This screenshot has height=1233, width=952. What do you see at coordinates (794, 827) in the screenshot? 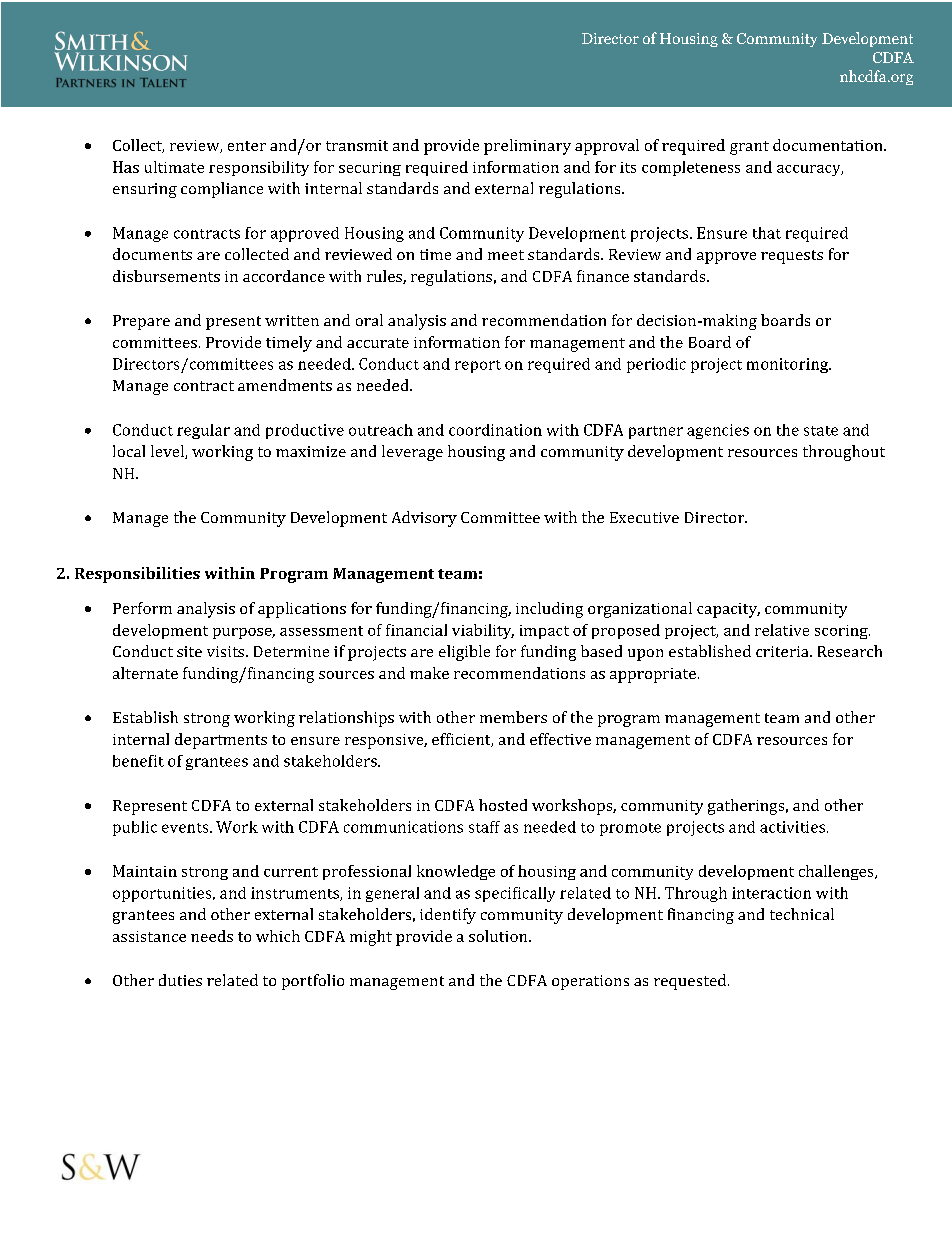
I see `activities` at bounding box center [794, 827].
